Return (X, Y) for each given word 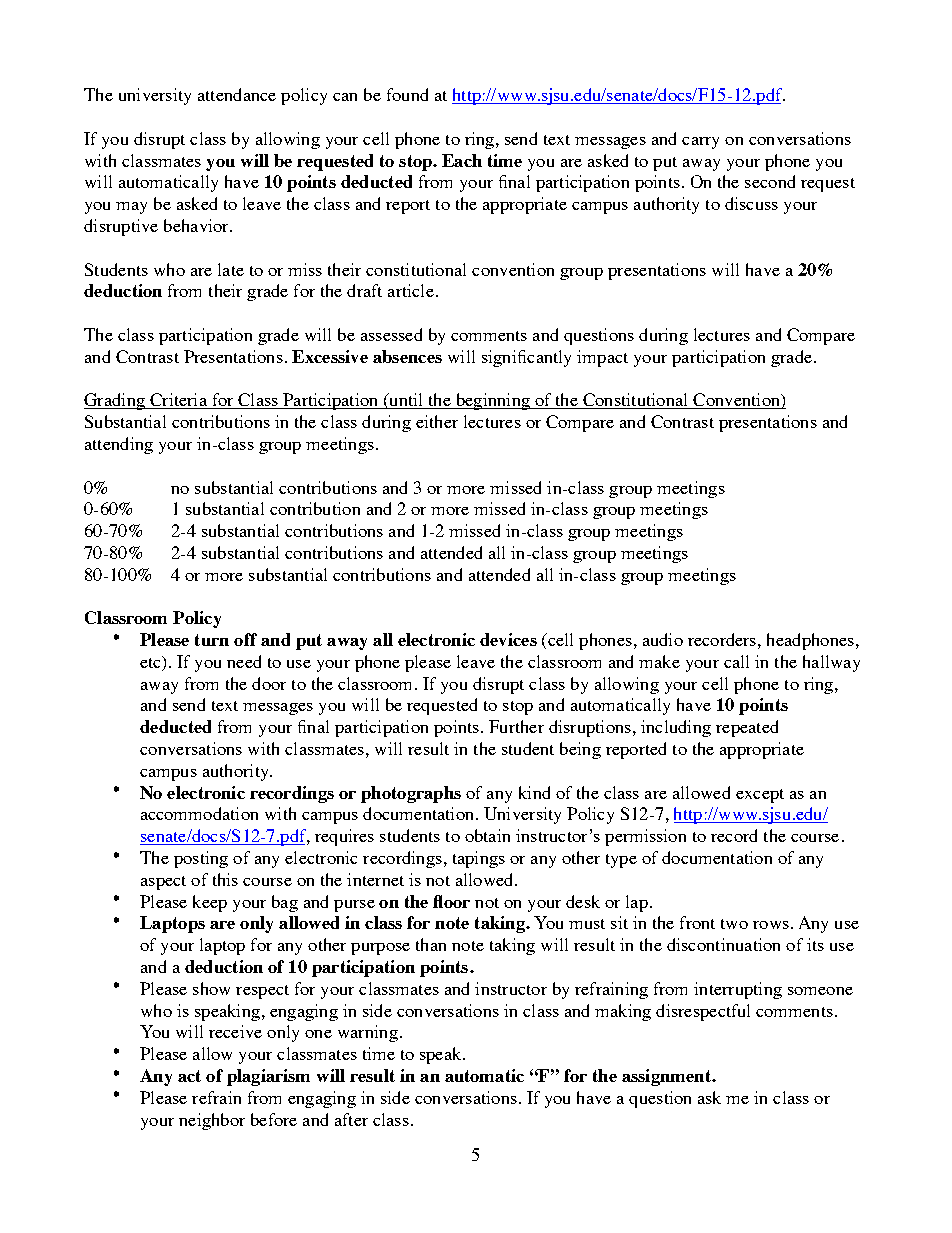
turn (212, 640)
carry (700, 143)
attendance (237, 94)
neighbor (212, 1121)
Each (462, 160)
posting (201, 859)
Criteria (178, 401)
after (351, 1119)
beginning (492, 401)
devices (508, 639)
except (760, 796)
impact (602, 358)
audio (663, 639)
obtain (487, 835)
